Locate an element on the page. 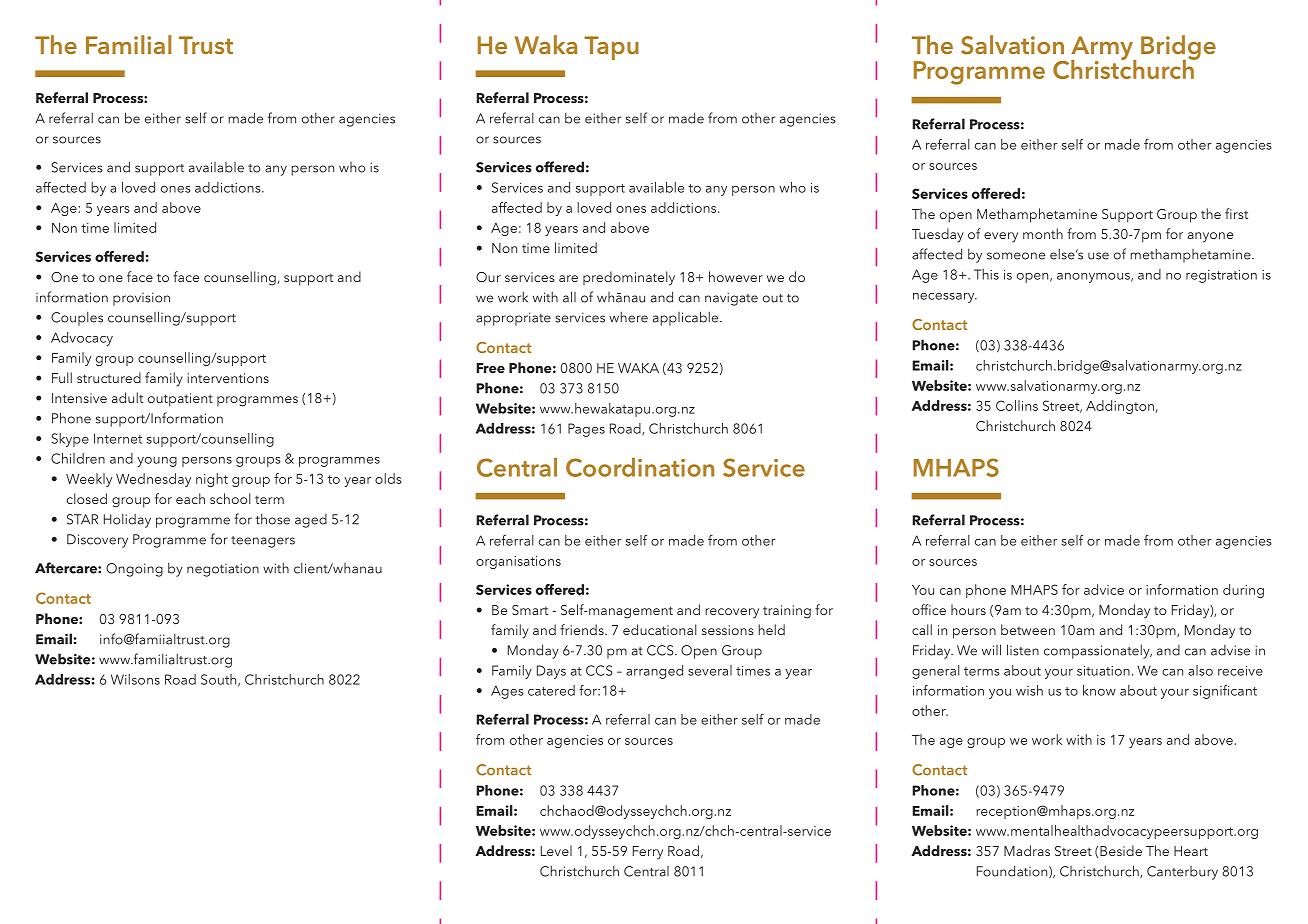 The width and height of the document is (1308, 924). month is located at coordinates (1043, 233).
